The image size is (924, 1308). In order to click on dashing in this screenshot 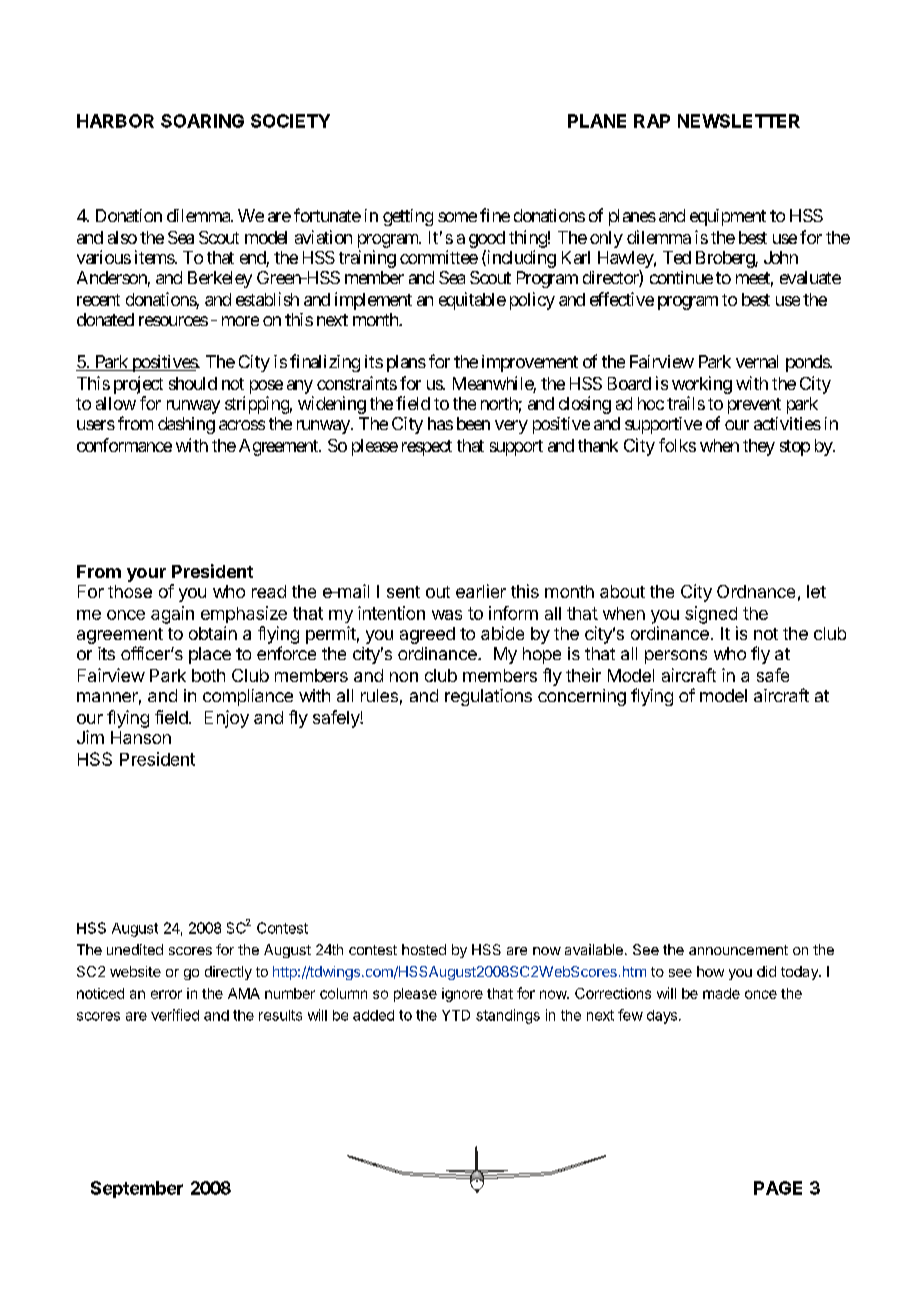, I will do `click(186, 425)`.
